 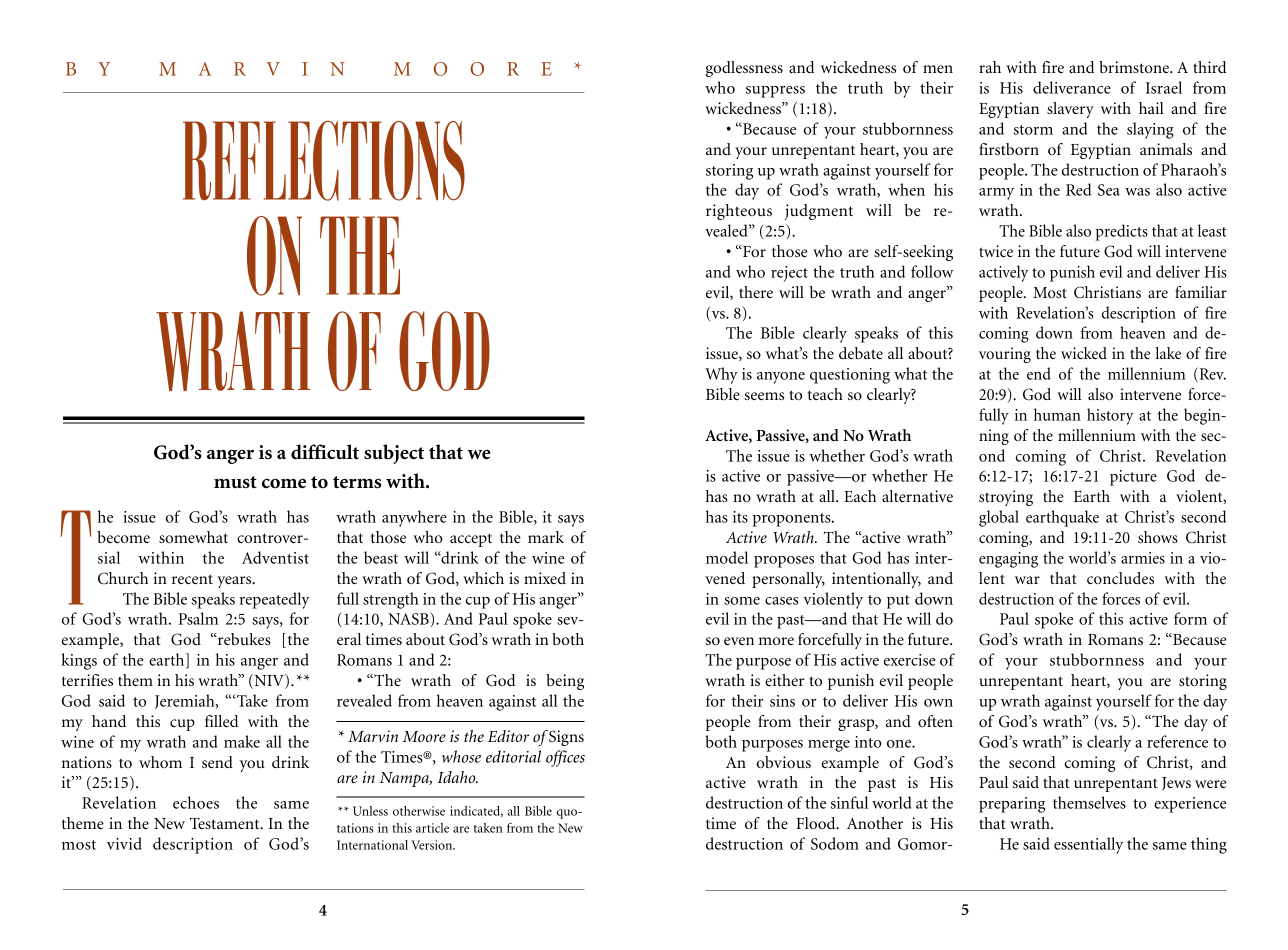 What do you see at coordinates (744, 69) in the image?
I see `godlessness` at bounding box center [744, 69].
